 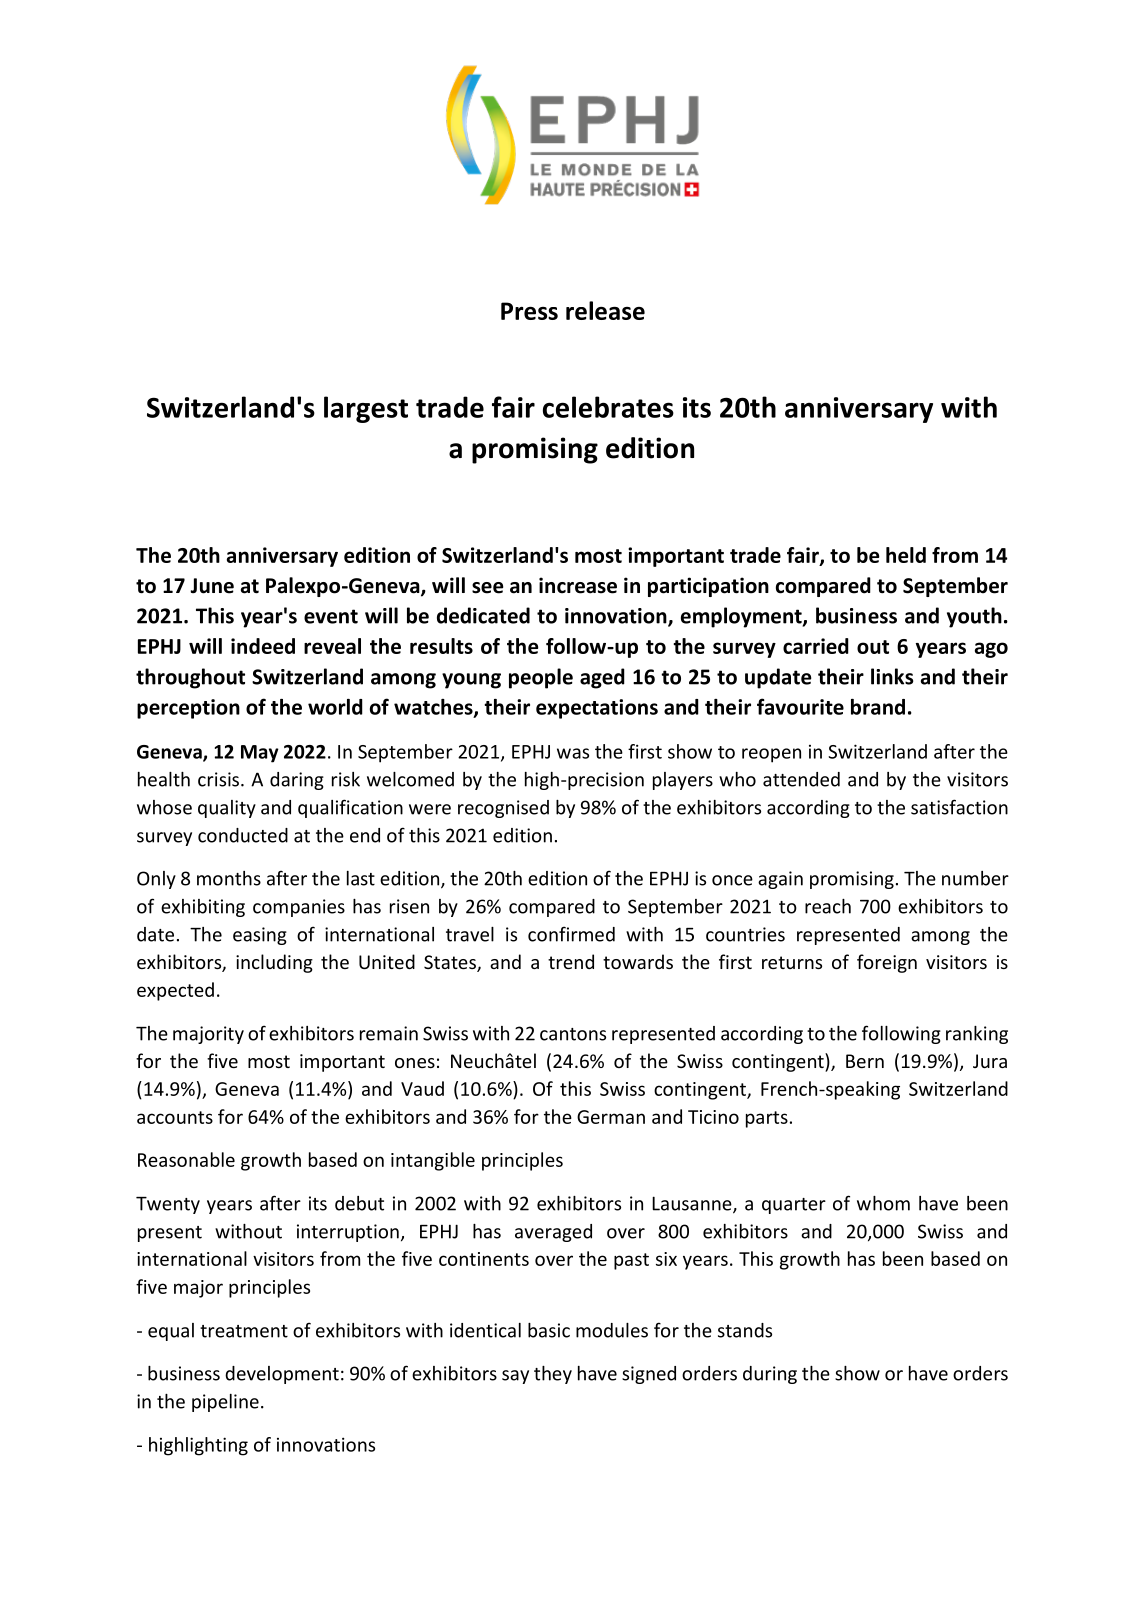 I want to click on celebrates, so click(x=608, y=407).
